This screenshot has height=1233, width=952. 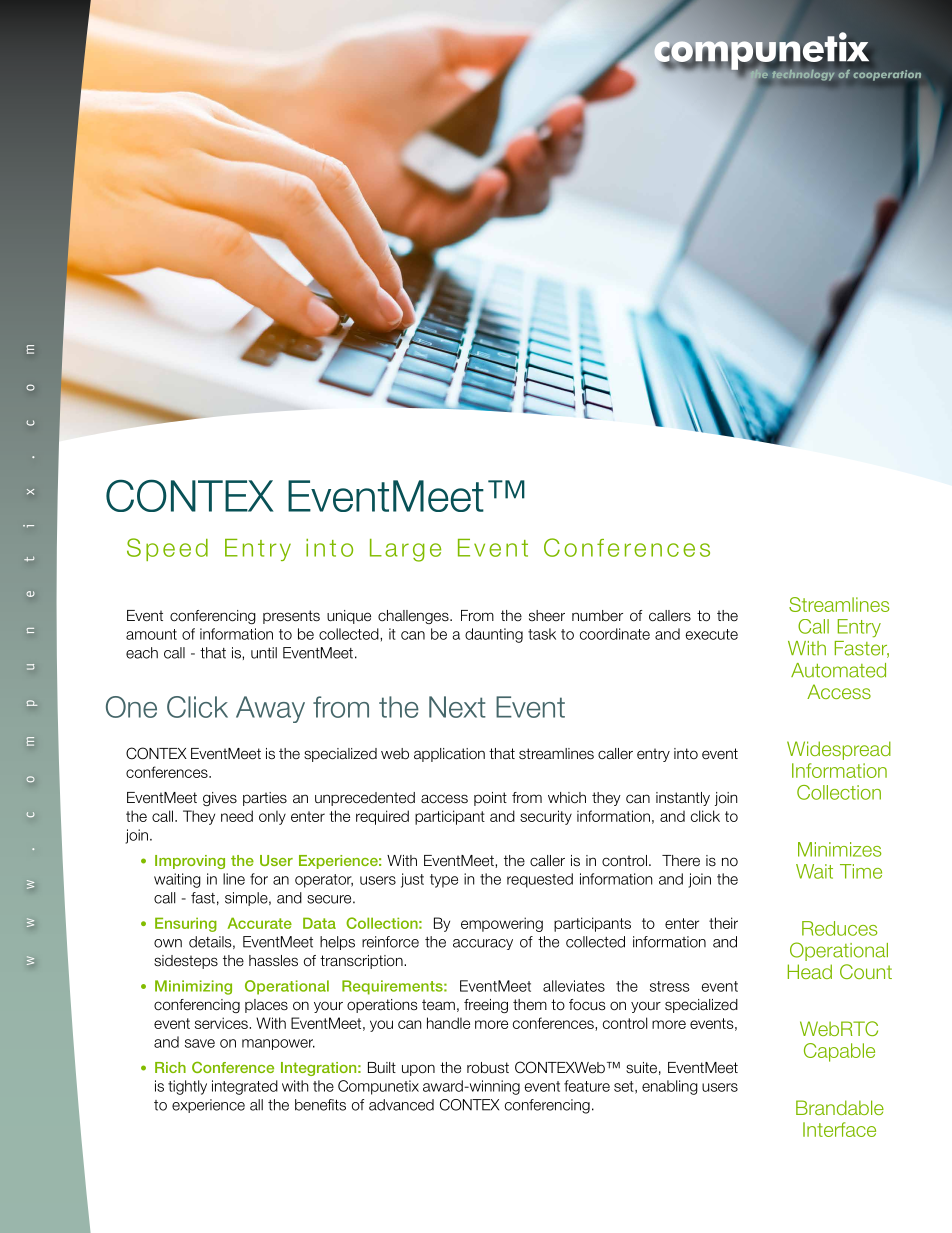 I want to click on freeing, so click(x=486, y=1006).
